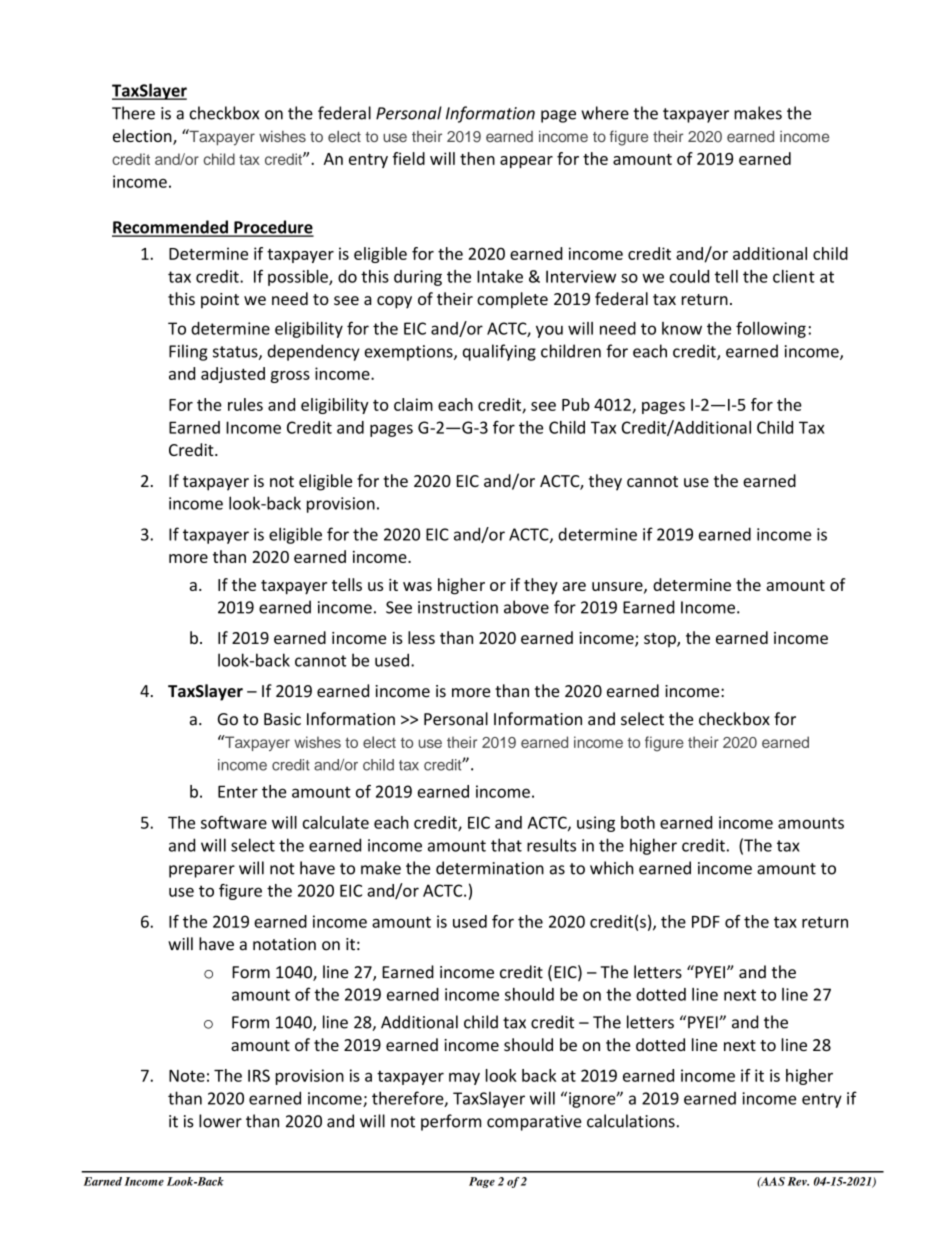 The image size is (952, 1233). Describe the element at coordinates (259, 1075) in the image. I see `IRS` at that location.
